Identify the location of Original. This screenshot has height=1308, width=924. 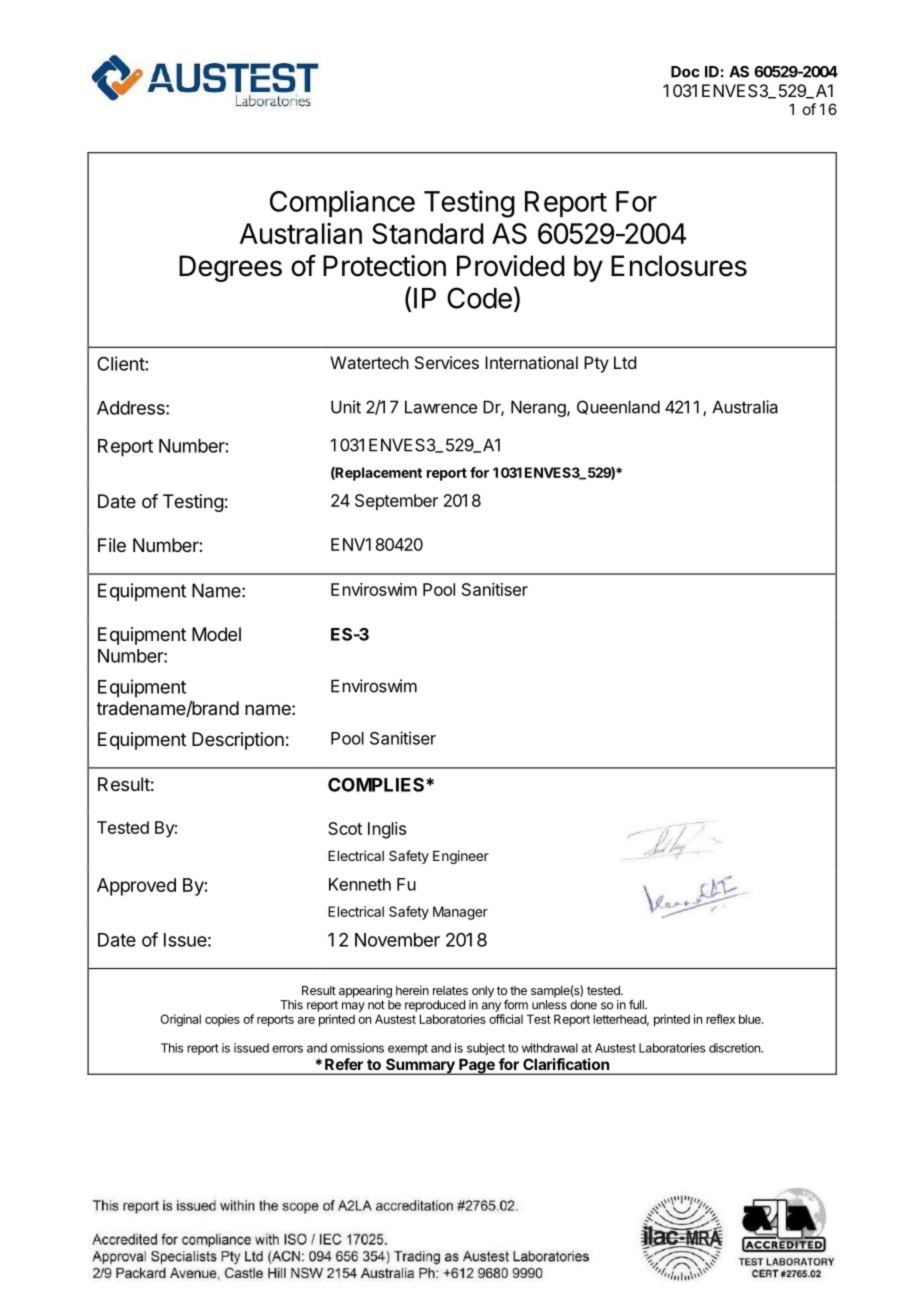
(180, 1020).
